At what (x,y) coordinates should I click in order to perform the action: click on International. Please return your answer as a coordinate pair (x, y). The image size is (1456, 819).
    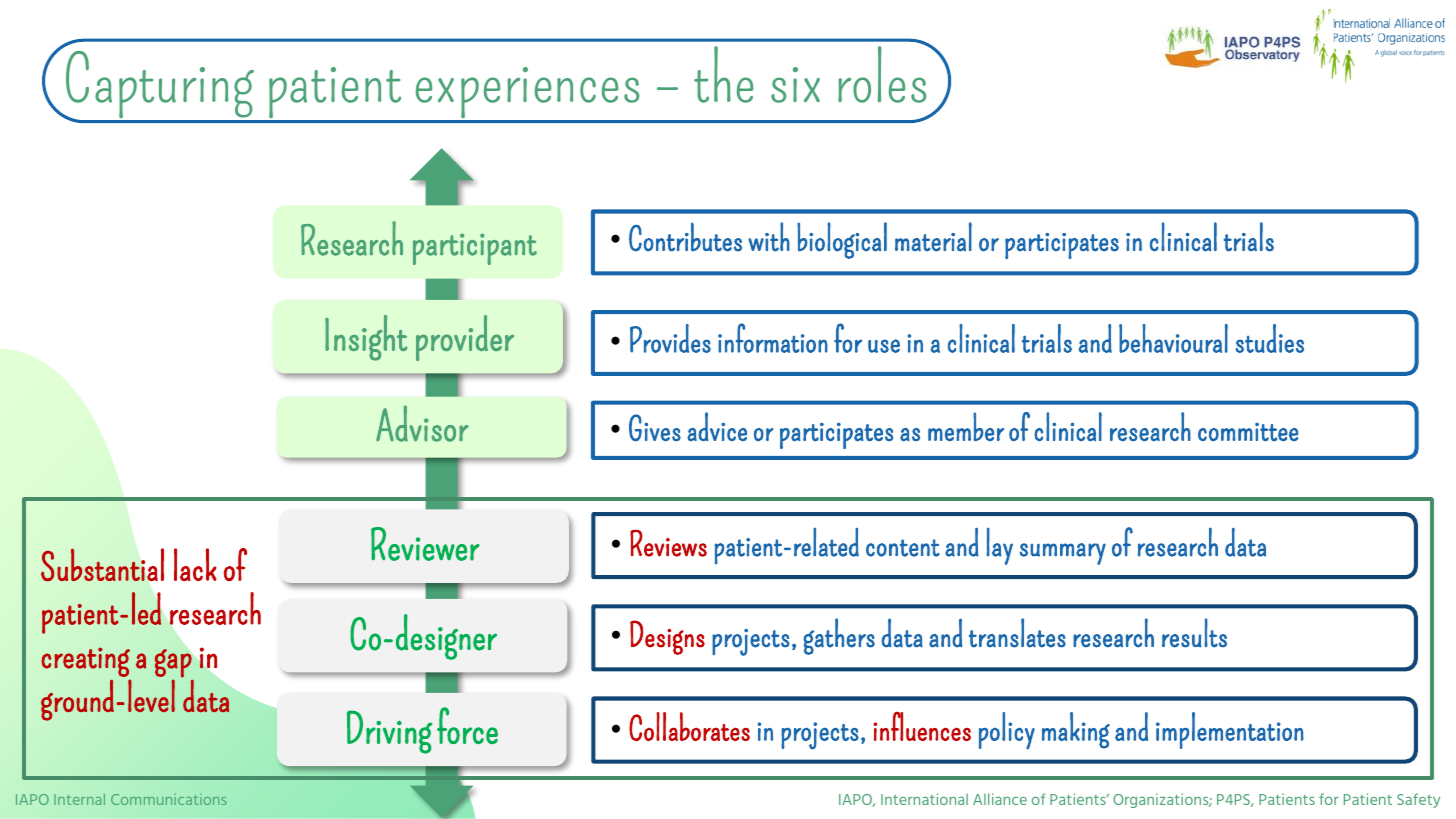
    Looking at the image, I should click on (924, 799).
